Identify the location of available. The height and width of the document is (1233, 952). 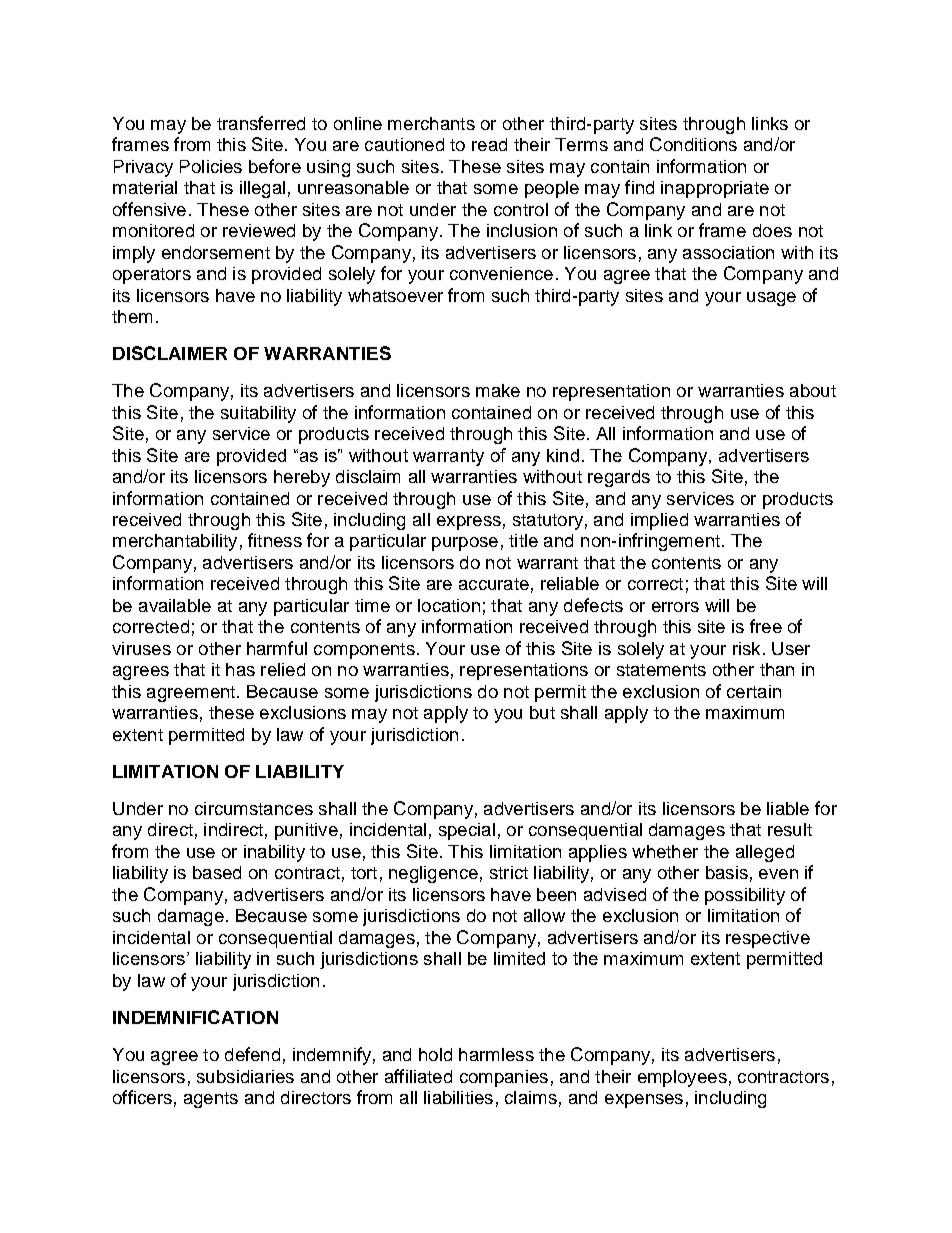
(175, 605).
